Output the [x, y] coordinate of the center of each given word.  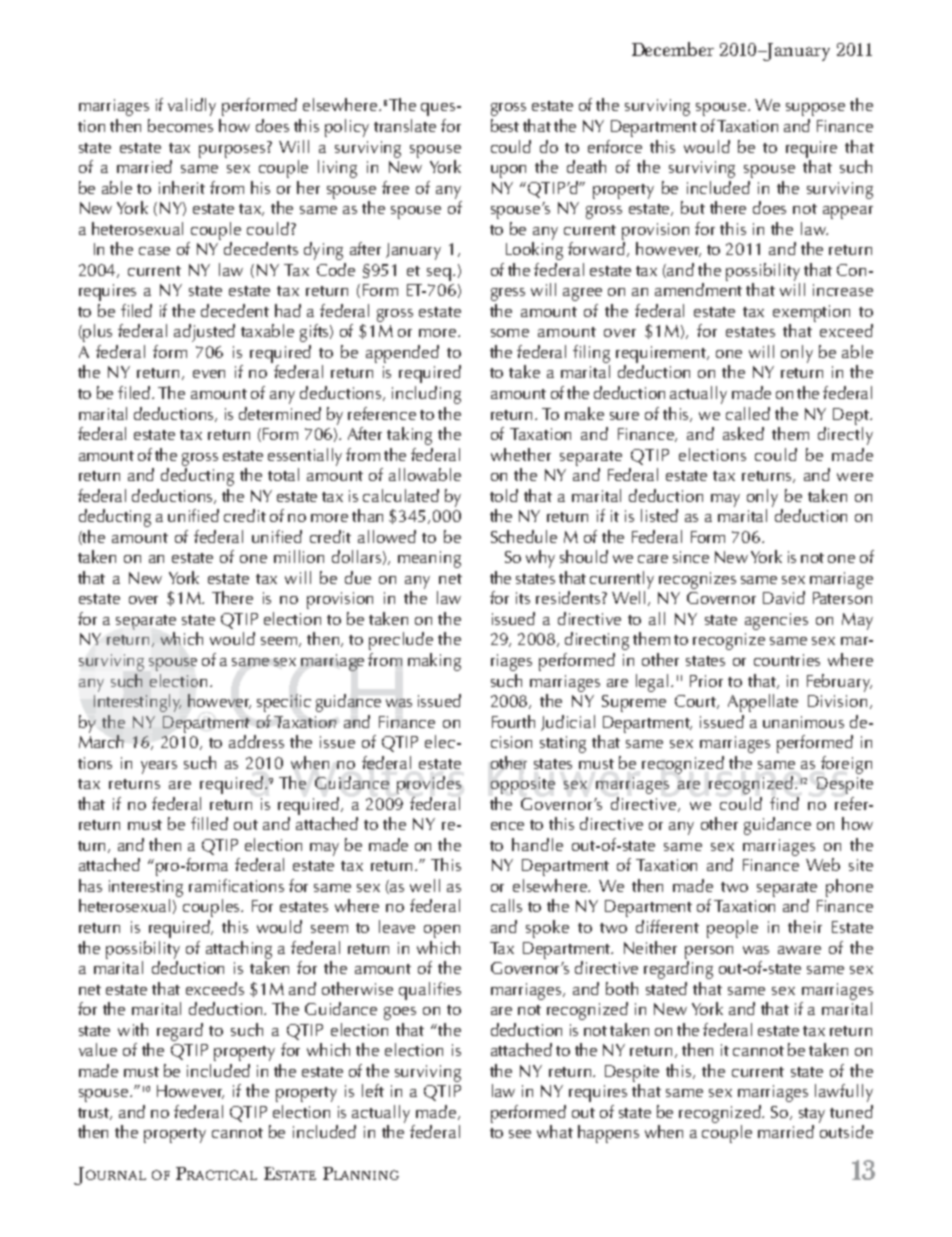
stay [812, 1115]
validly [192, 107]
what [555, 1131]
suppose [815, 109]
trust [95, 1114]
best [505, 125]
